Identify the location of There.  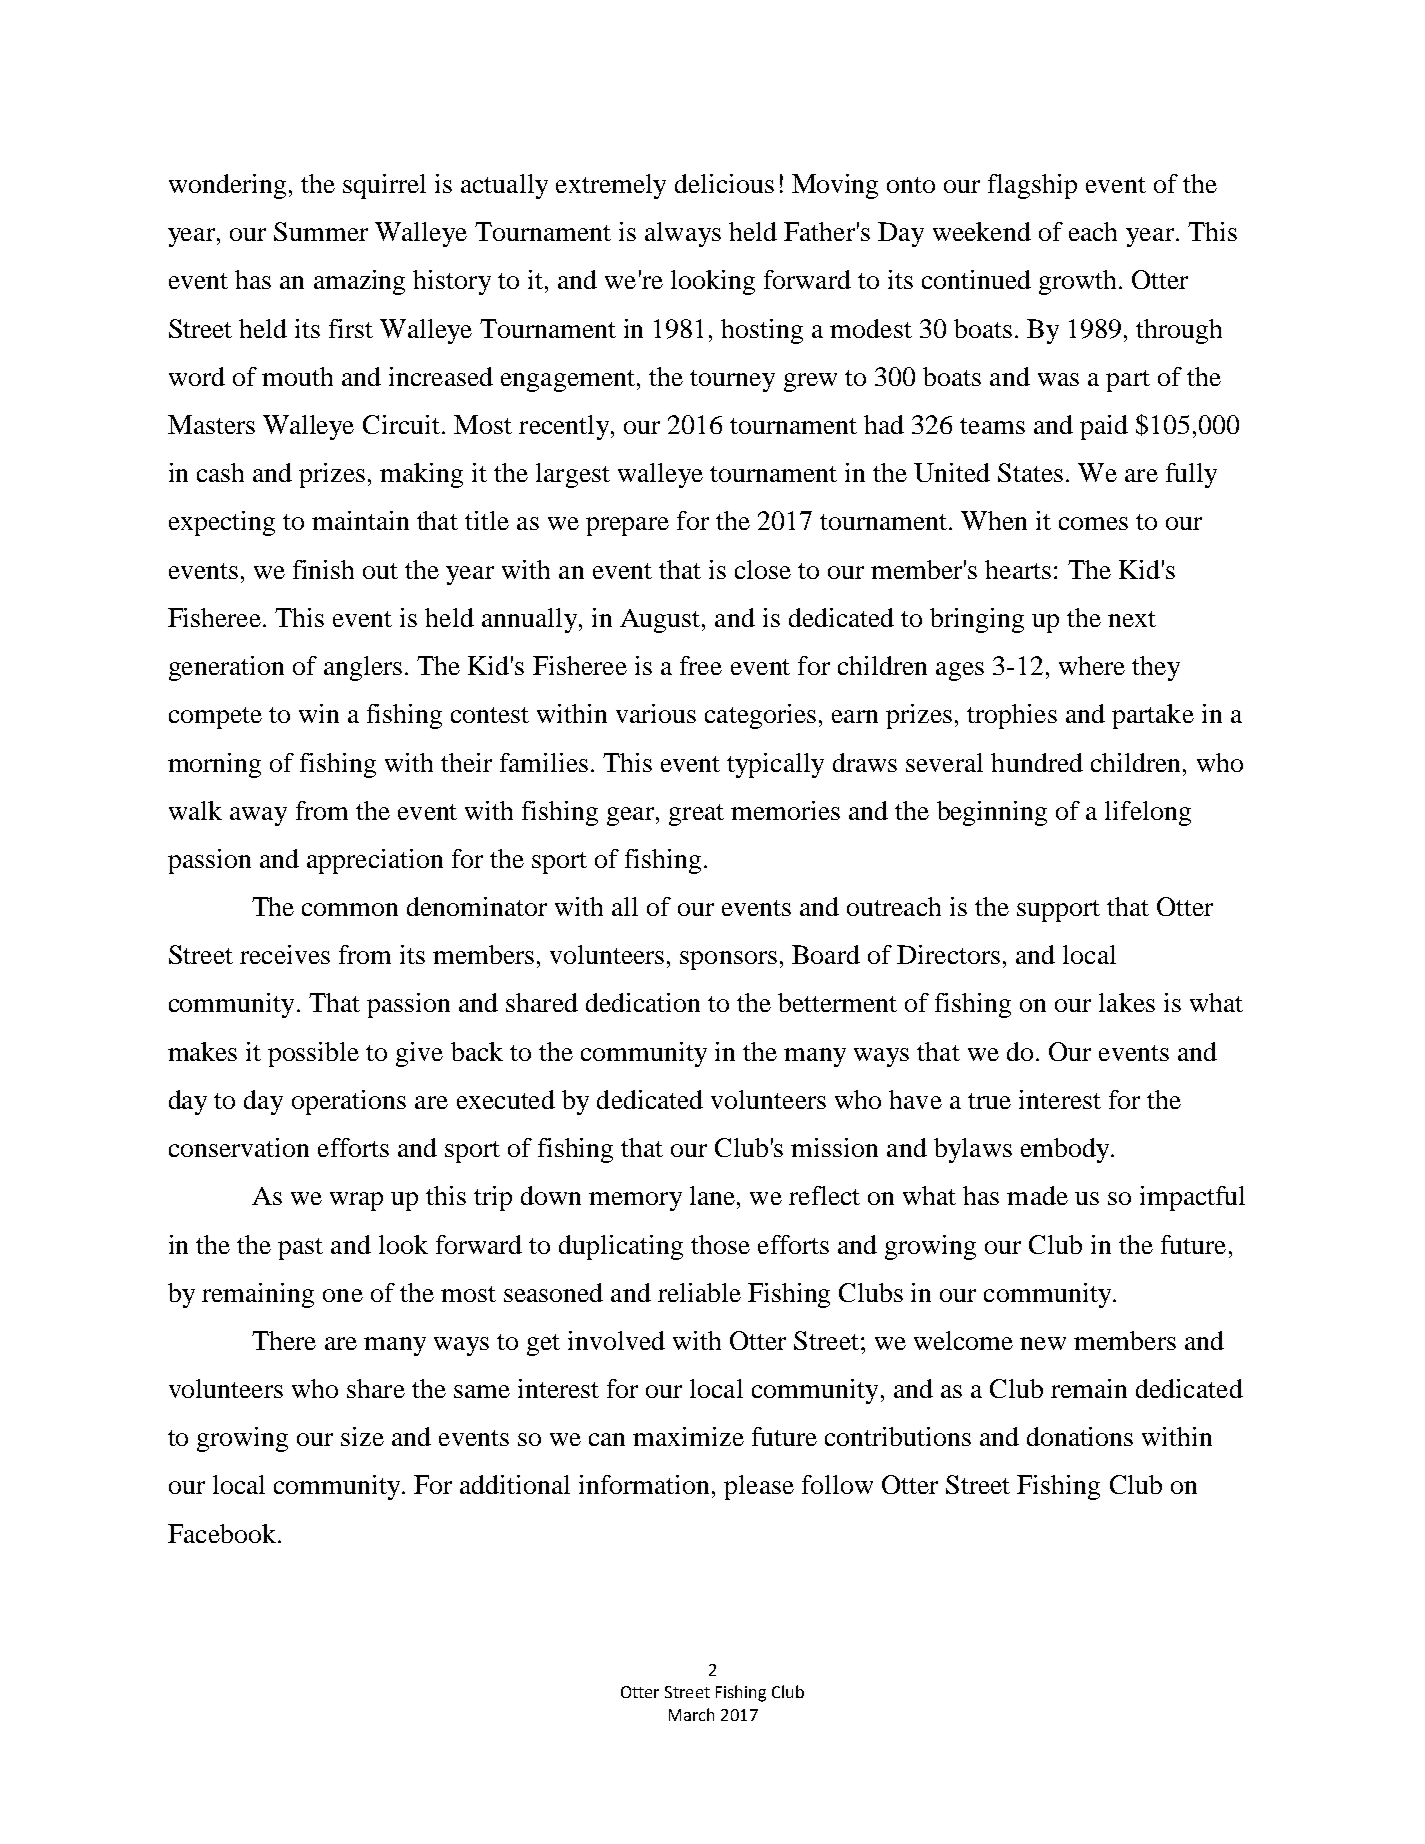
(284, 1340).
